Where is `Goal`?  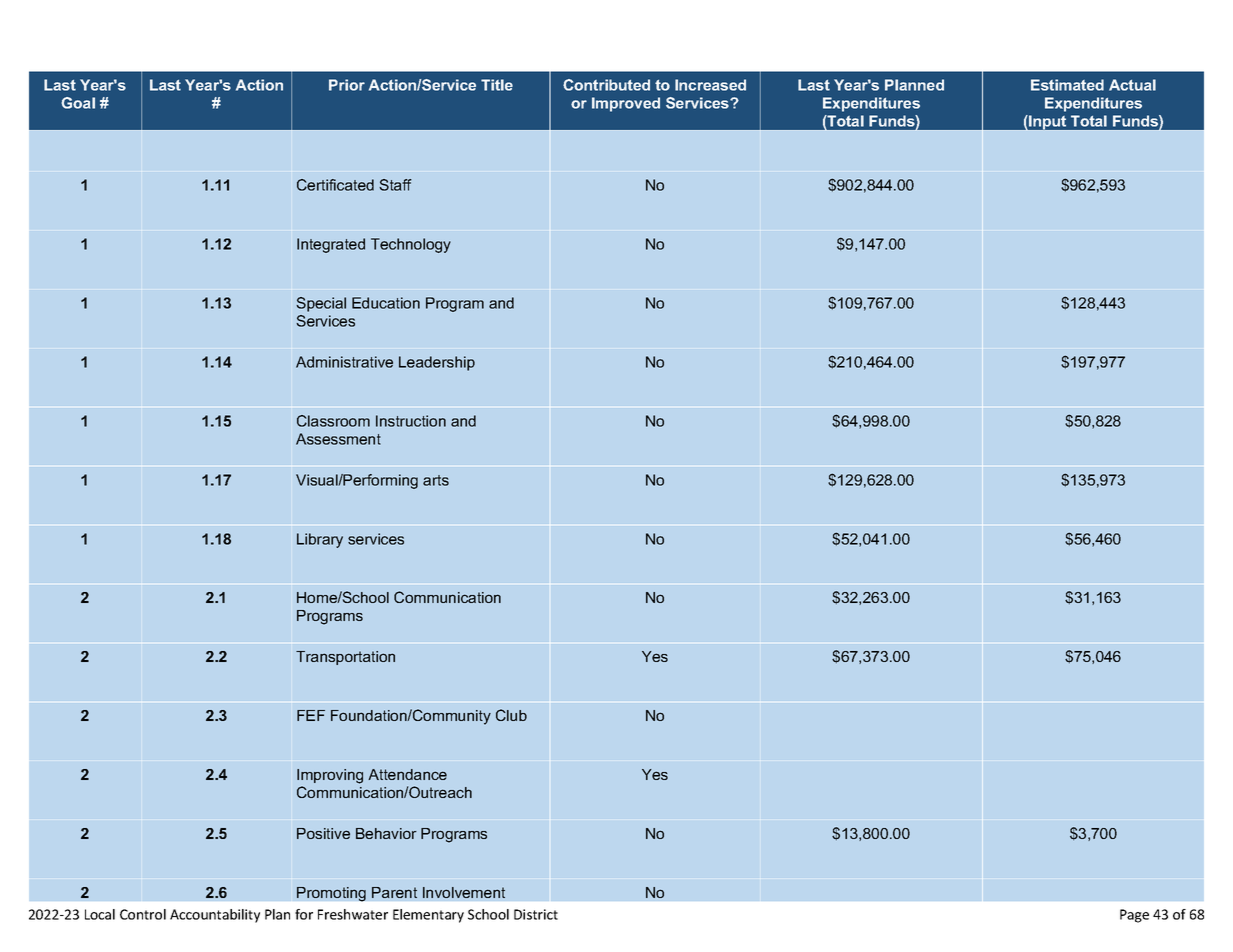 Goal is located at coordinates (78, 103).
